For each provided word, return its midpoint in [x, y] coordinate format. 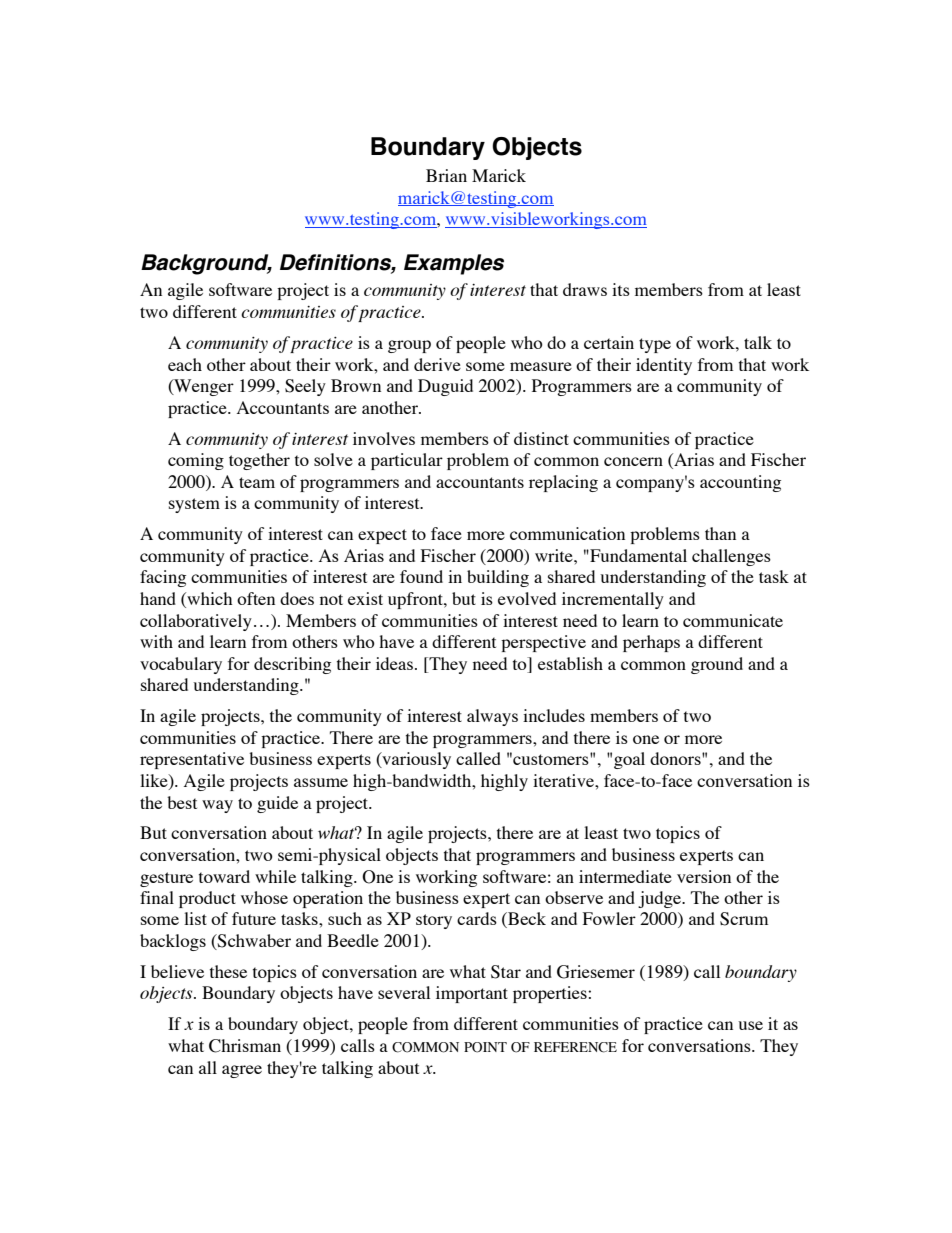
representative [192, 760]
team [257, 482]
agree [242, 1071]
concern [633, 461]
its [621, 289]
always [492, 717]
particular [407, 461]
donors [676, 758]
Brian [446, 175]
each [185, 364]
